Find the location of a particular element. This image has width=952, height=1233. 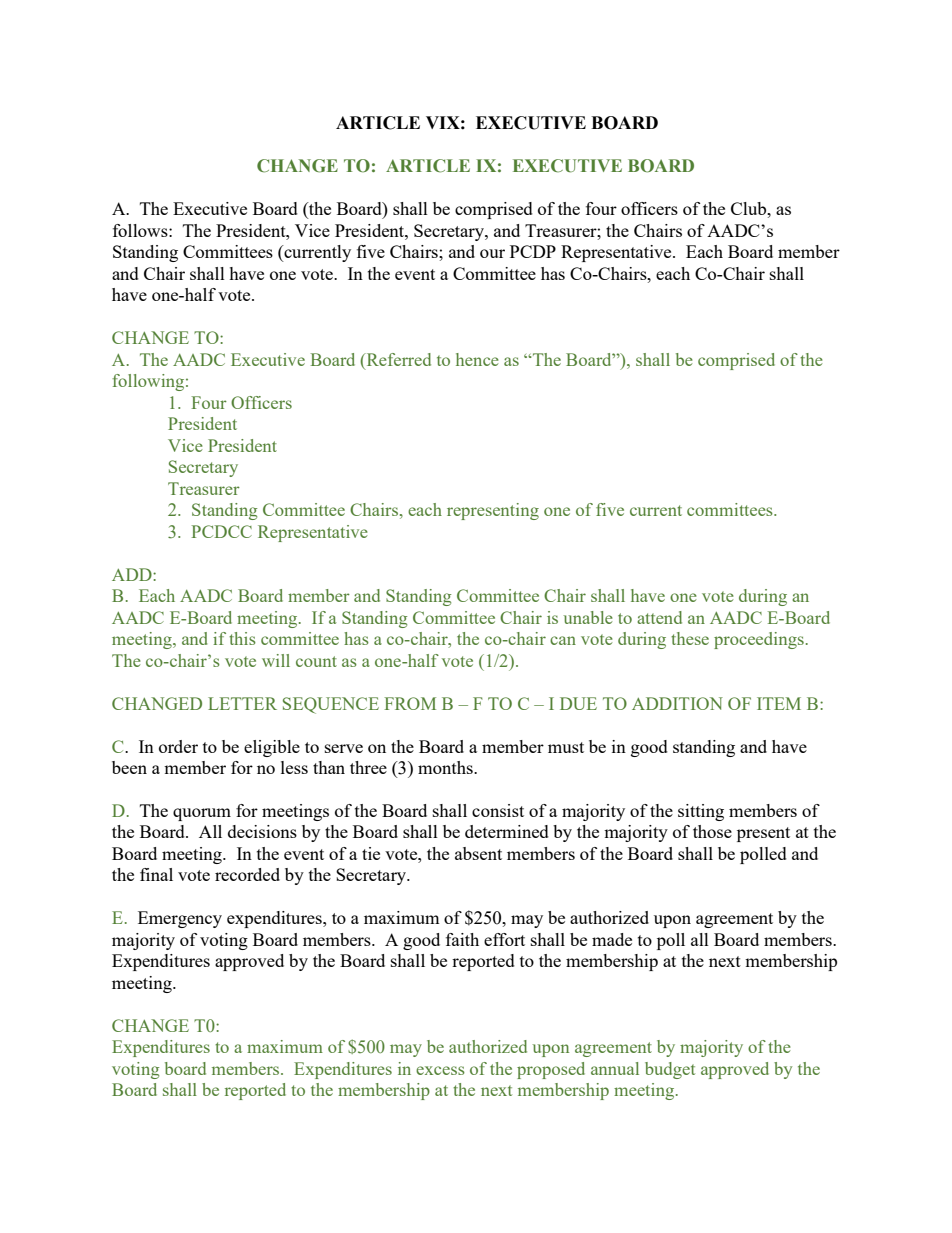

excess is located at coordinates (440, 1070).
